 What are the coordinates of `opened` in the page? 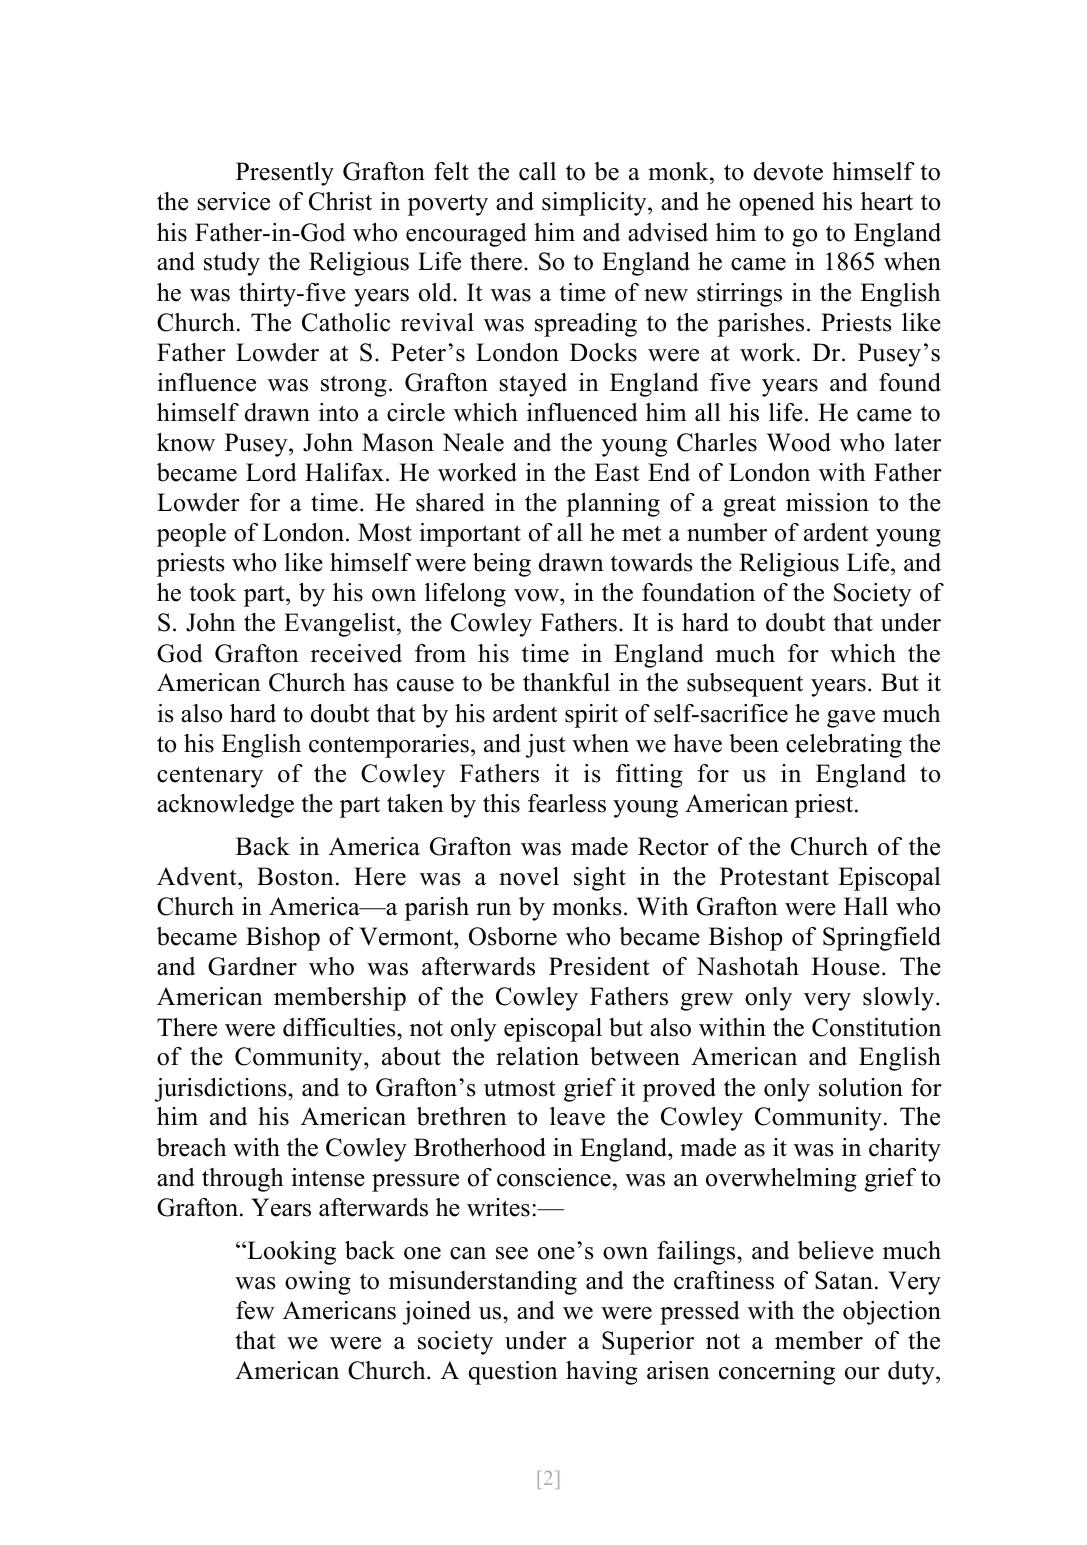 It's located at (777, 204).
